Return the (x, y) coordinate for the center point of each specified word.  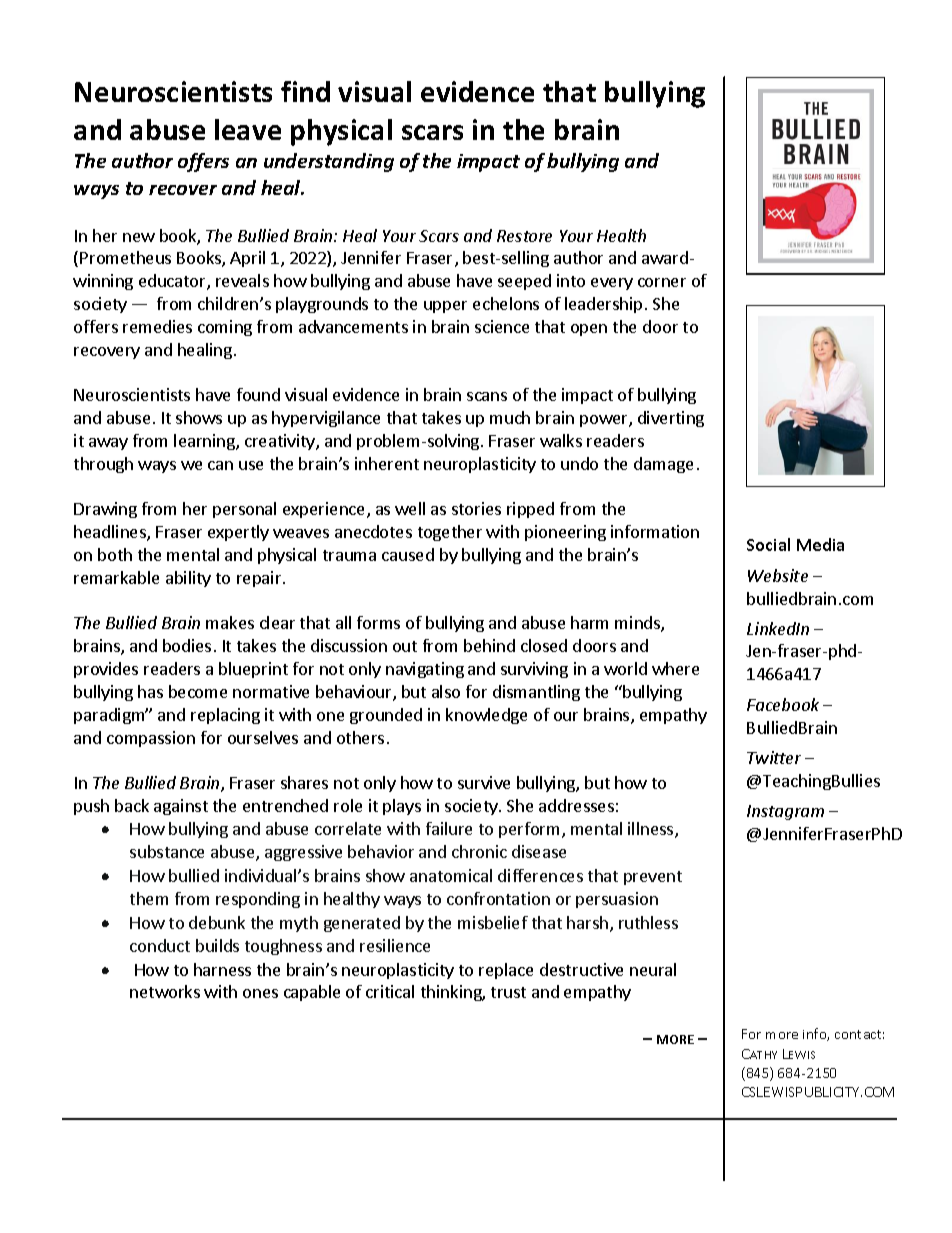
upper (445, 307)
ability (188, 579)
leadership (603, 305)
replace (506, 971)
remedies (157, 326)
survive (484, 782)
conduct (160, 945)
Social (768, 544)
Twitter (774, 757)
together (450, 533)
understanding (329, 162)
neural (653, 969)
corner (662, 282)
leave (248, 129)
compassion (151, 739)
